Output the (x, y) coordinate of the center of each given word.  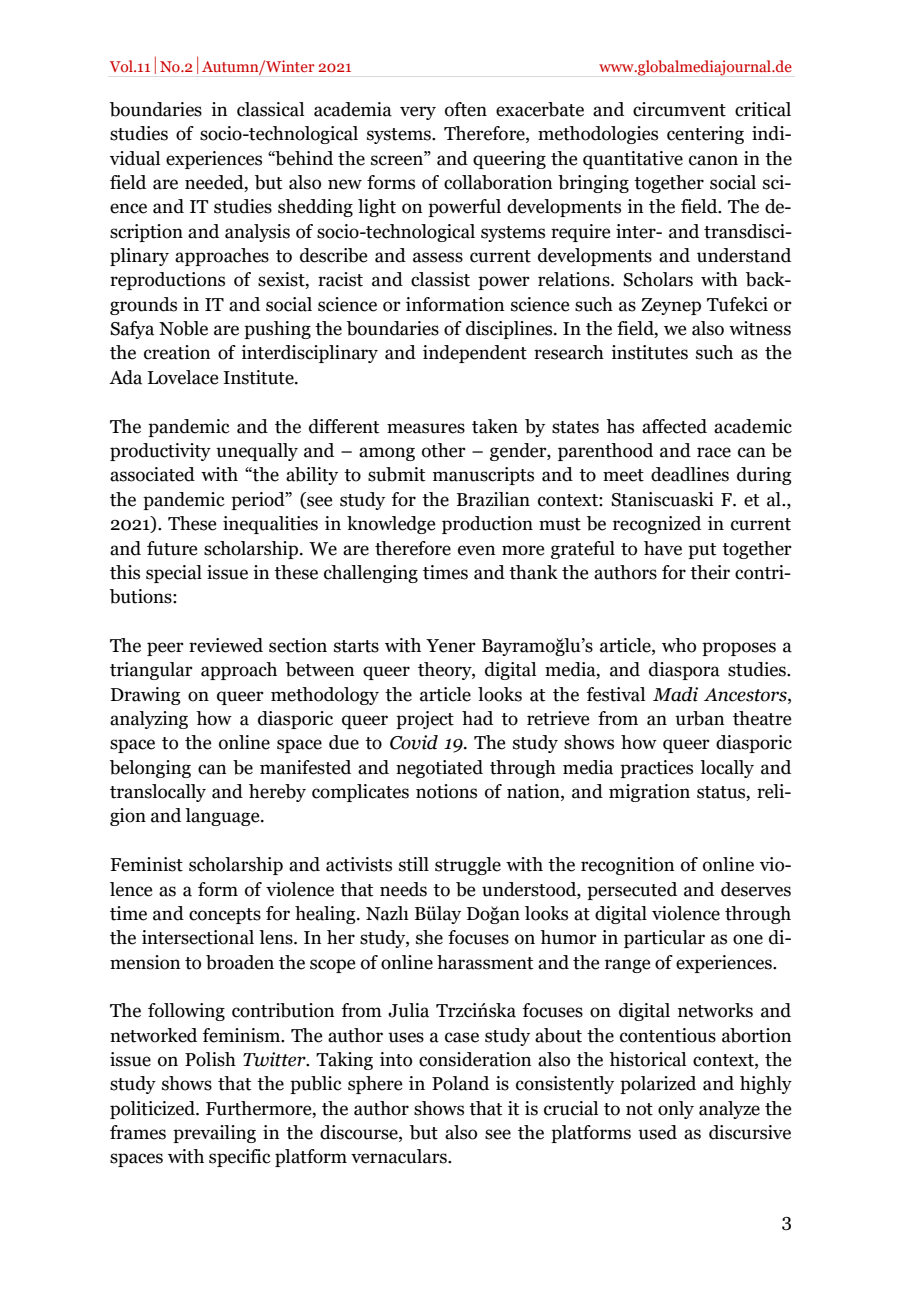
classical (270, 109)
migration (649, 793)
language (223, 817)
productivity (160, 452)
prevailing (214, 1134)
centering (705, 135)
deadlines (690, 474)
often (466, 109)
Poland (460, 1083)
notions (446, 791)
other (444, 450)
